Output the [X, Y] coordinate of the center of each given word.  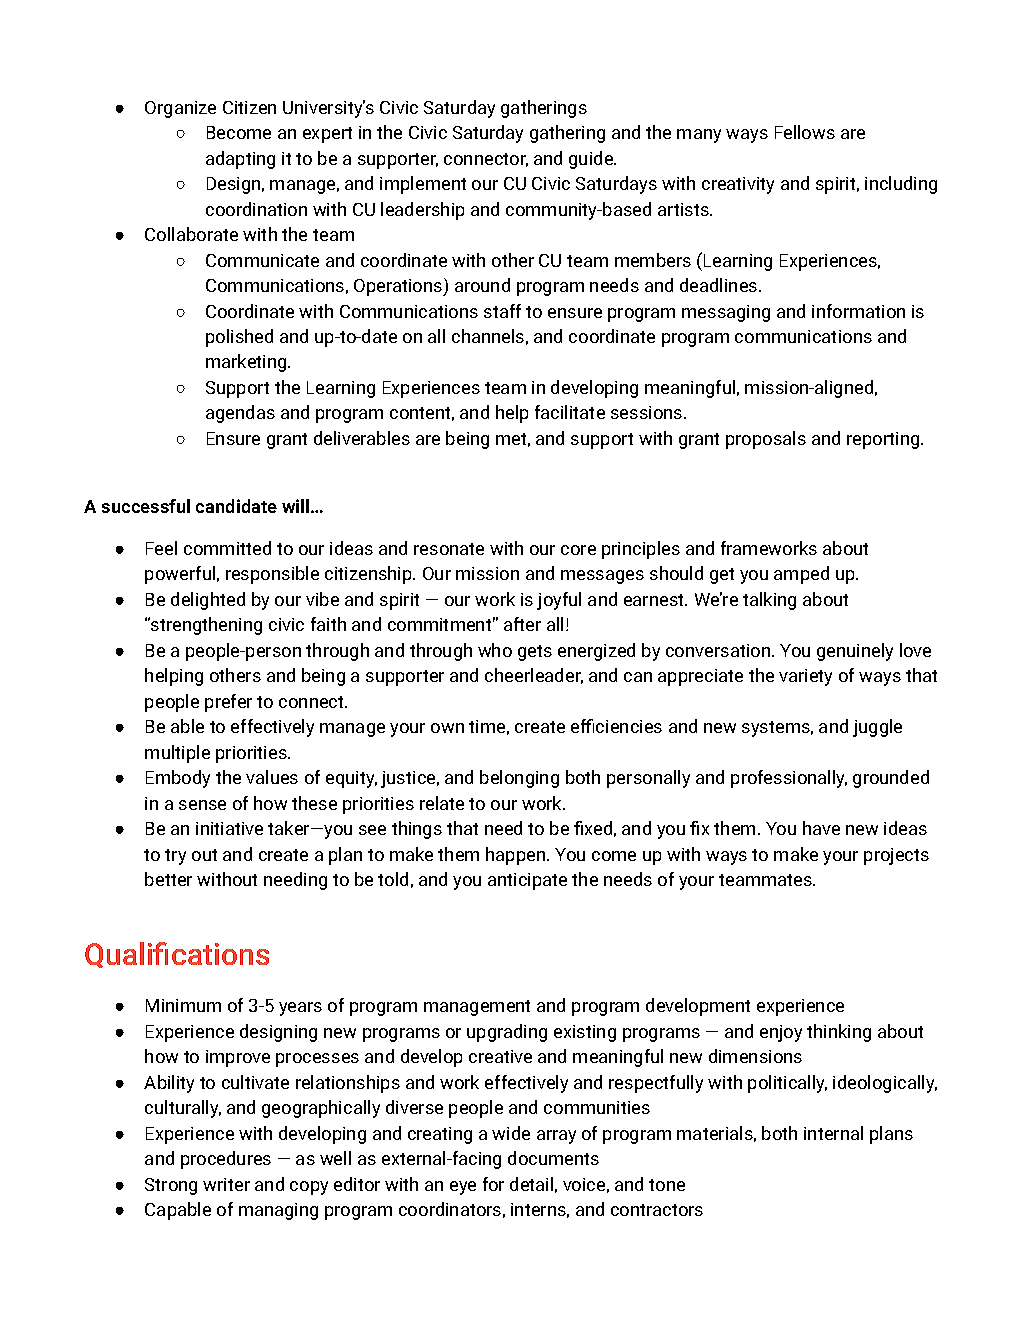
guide [592, 160]
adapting [240, 160]
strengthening [205, 626]
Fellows [805, 132]
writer [226, 1184]
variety [805, 677]
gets [535, 653]
